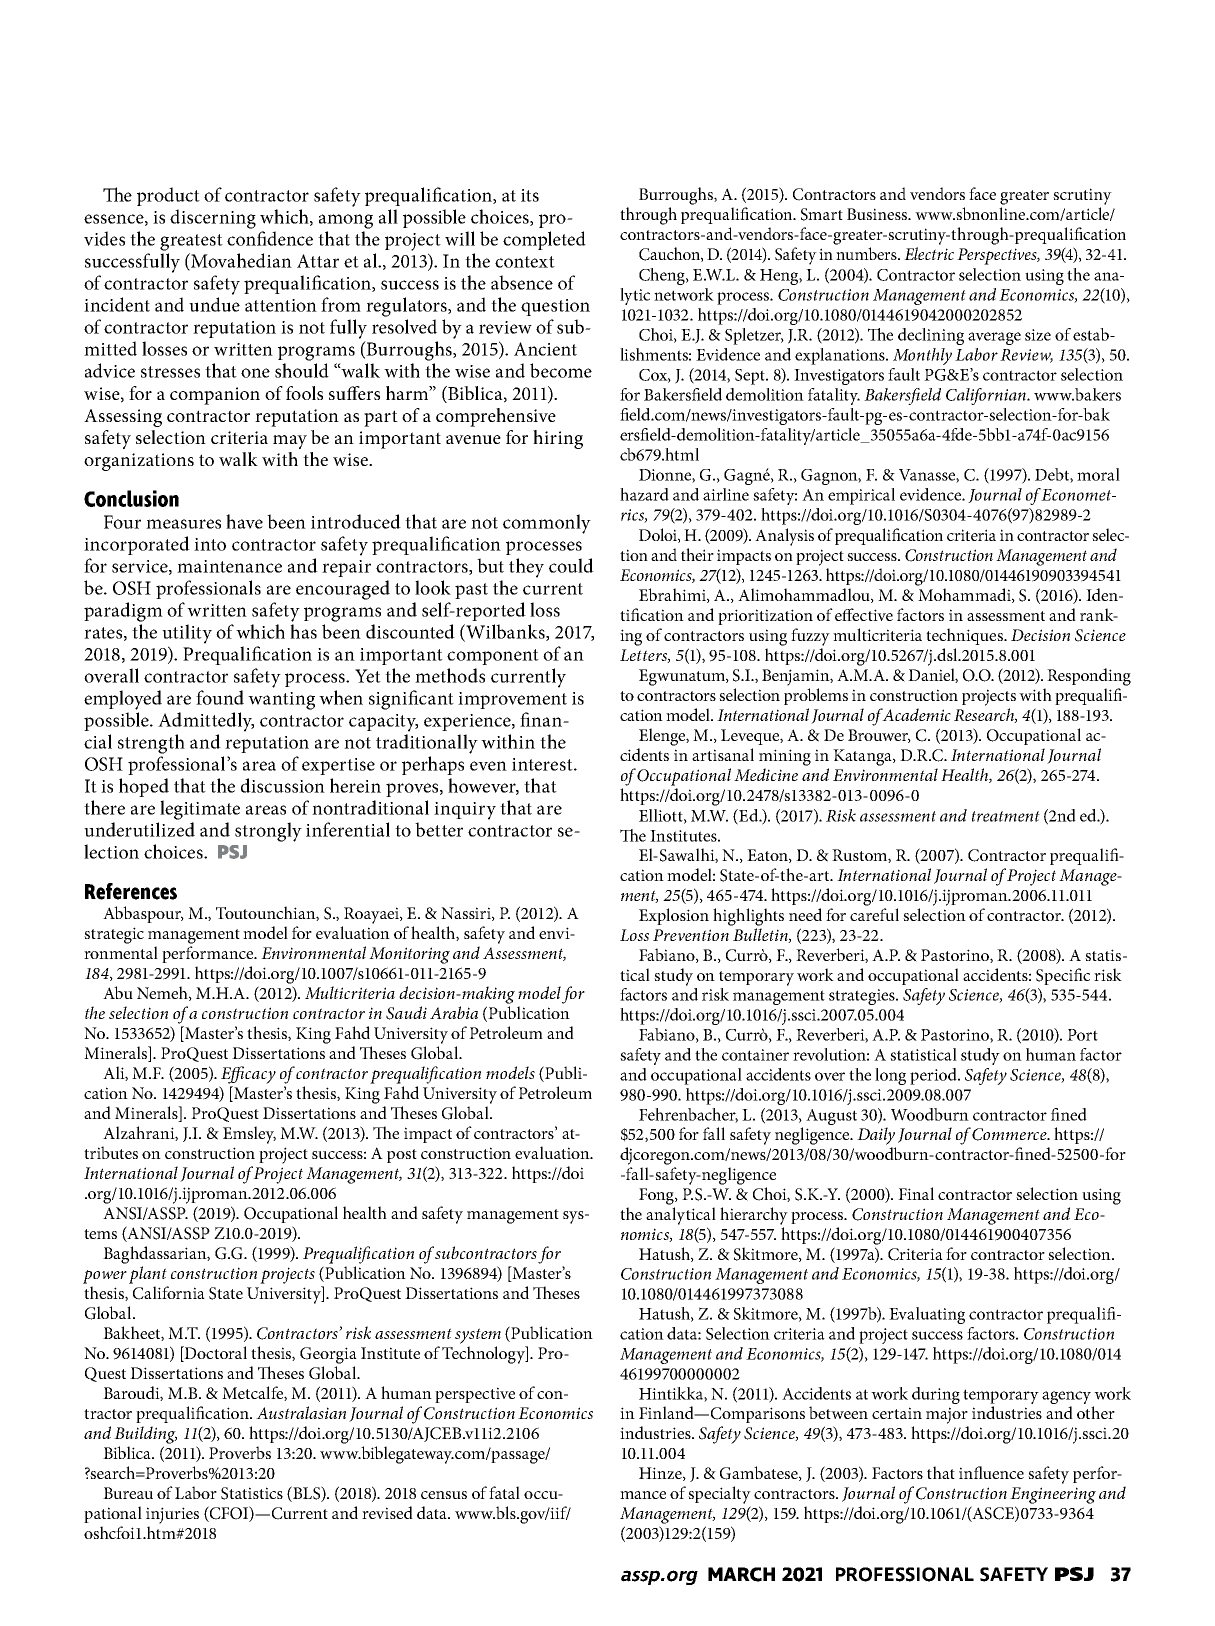 This image has height=1626, width=1215. What do you see at coordinates (755, 1055) in the image?
I see `container` at bounding box center [755, 1055].
